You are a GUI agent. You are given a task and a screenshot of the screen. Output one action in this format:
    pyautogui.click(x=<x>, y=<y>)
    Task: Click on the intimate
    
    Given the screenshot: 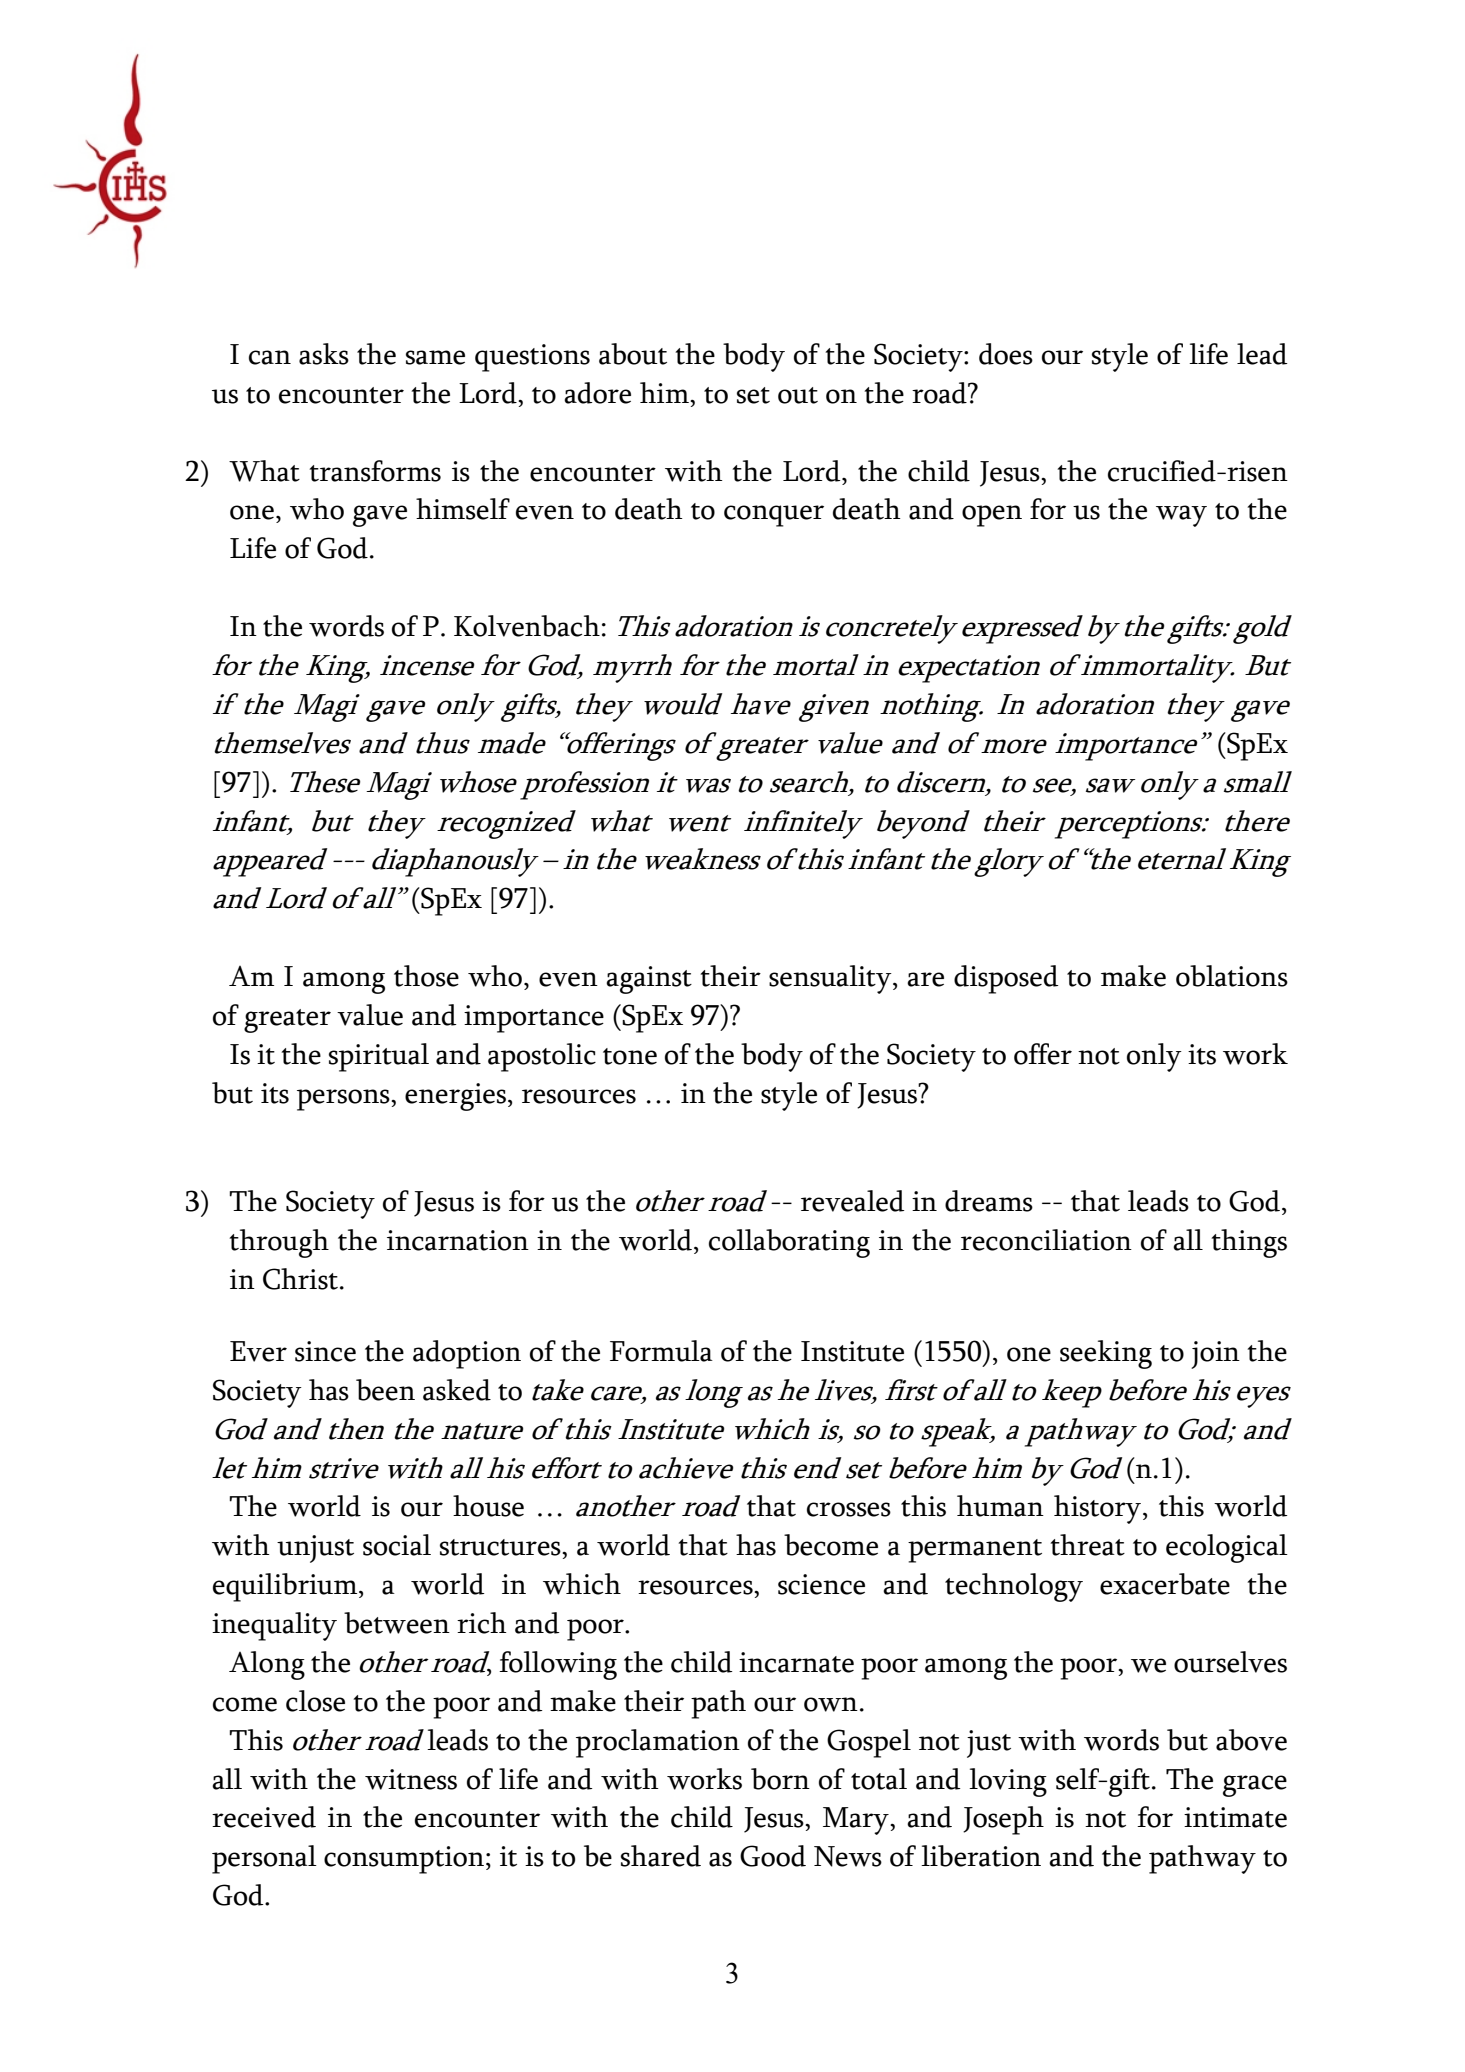 What is the action you would take?
    pyautogui.click(x=1235, y=1817)
